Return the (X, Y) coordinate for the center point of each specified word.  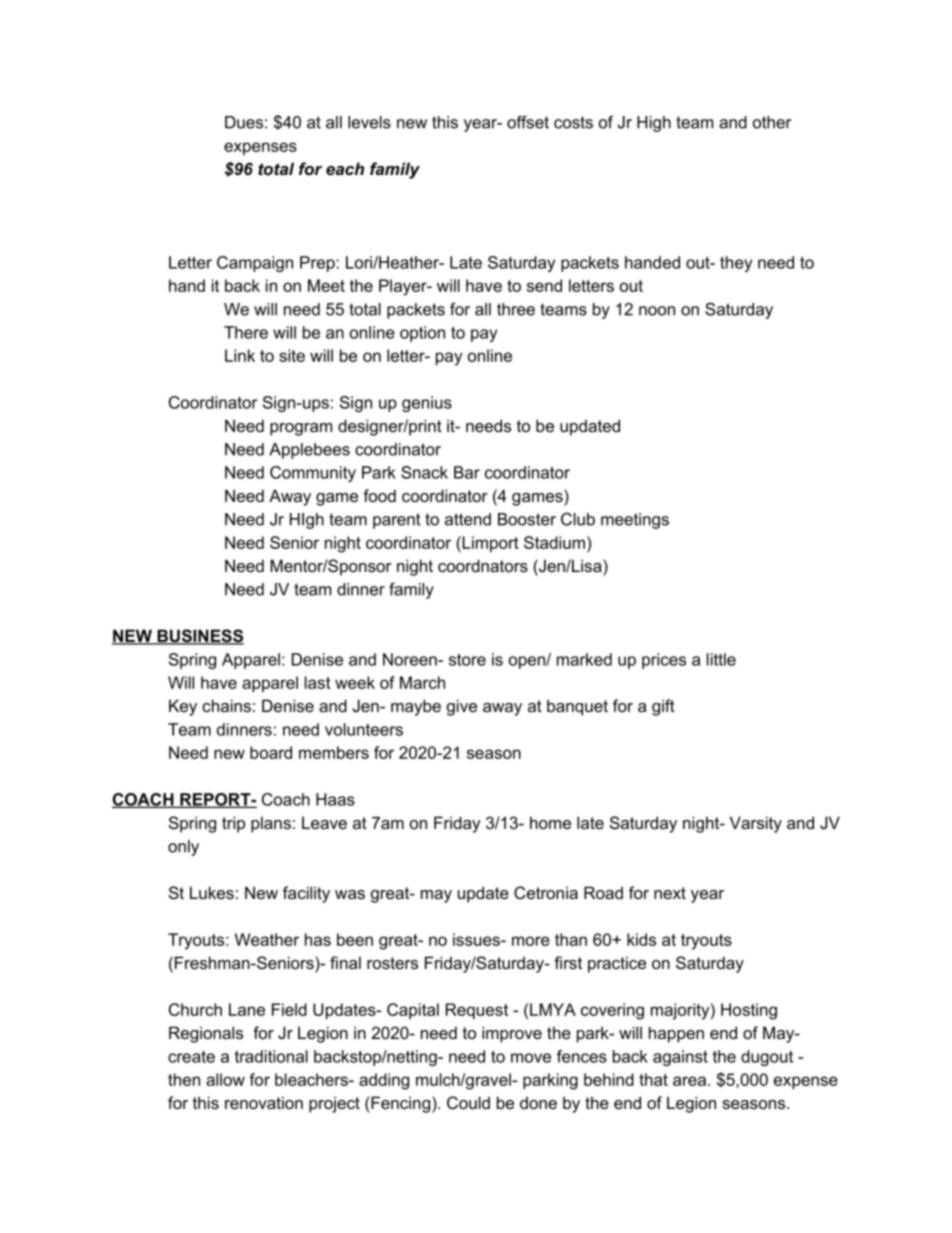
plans (271, 824)
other (772, 122)
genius (427, 404)
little (721, 659)
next (670, 893)
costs (573, 122)
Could (468, 1102)
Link (240, 355)
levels (369, 122)
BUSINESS (199, 637)
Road (603, 892)
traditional (271, 1056)
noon (657, 311)
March (422, 682)
